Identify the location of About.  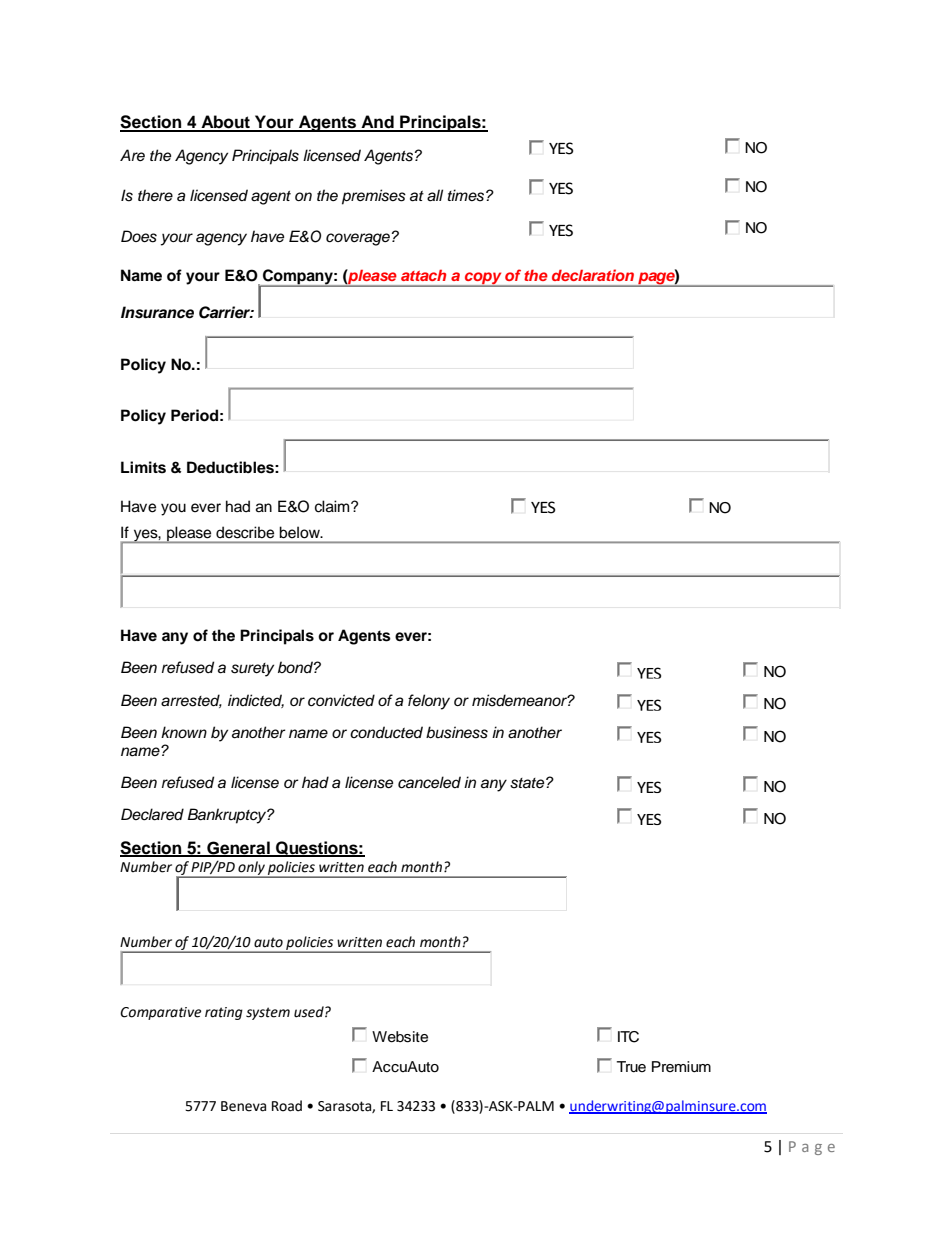
(225, 123).
